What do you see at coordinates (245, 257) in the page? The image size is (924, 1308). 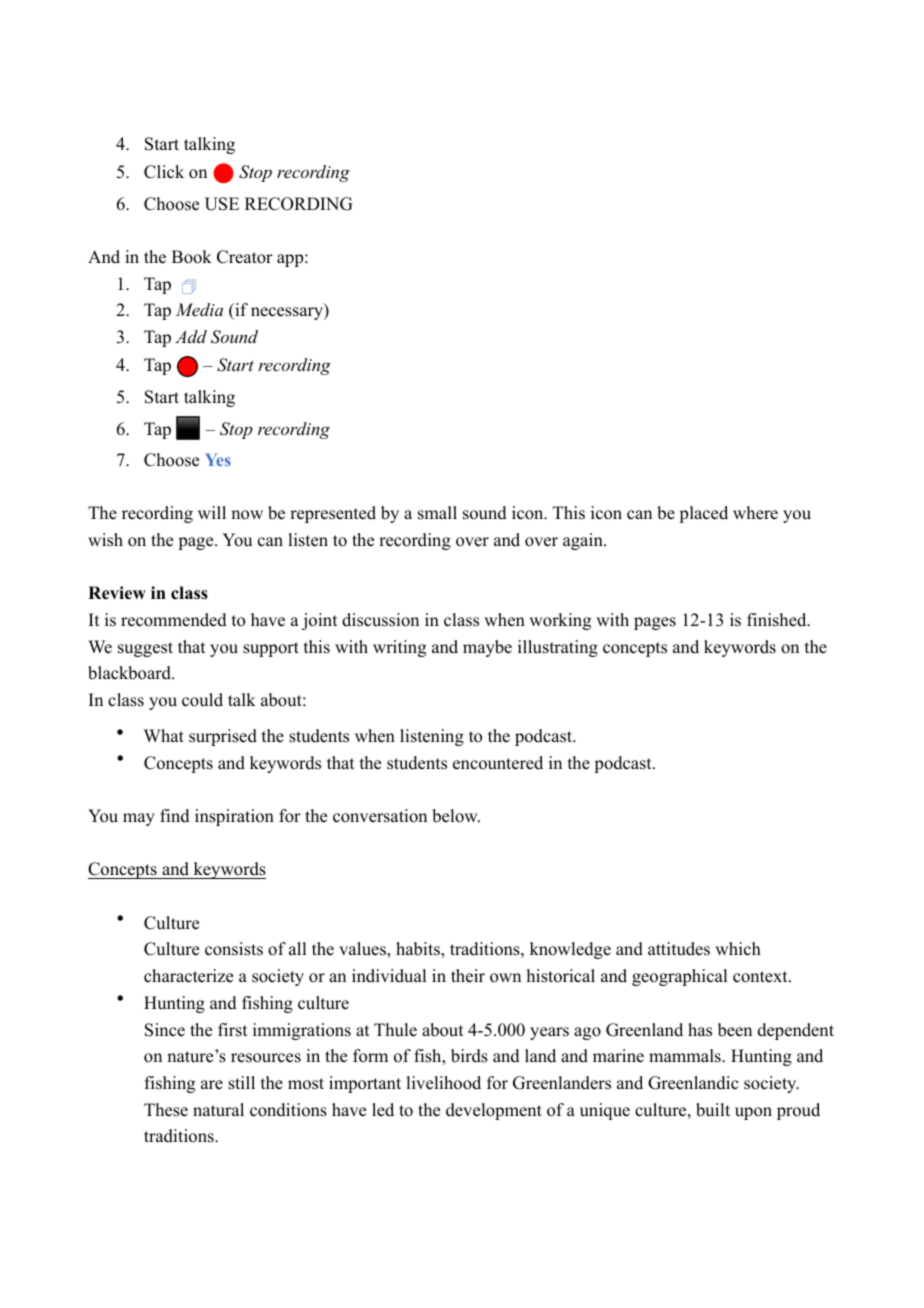 I see `Creator` at bounding box center [245, 257].
